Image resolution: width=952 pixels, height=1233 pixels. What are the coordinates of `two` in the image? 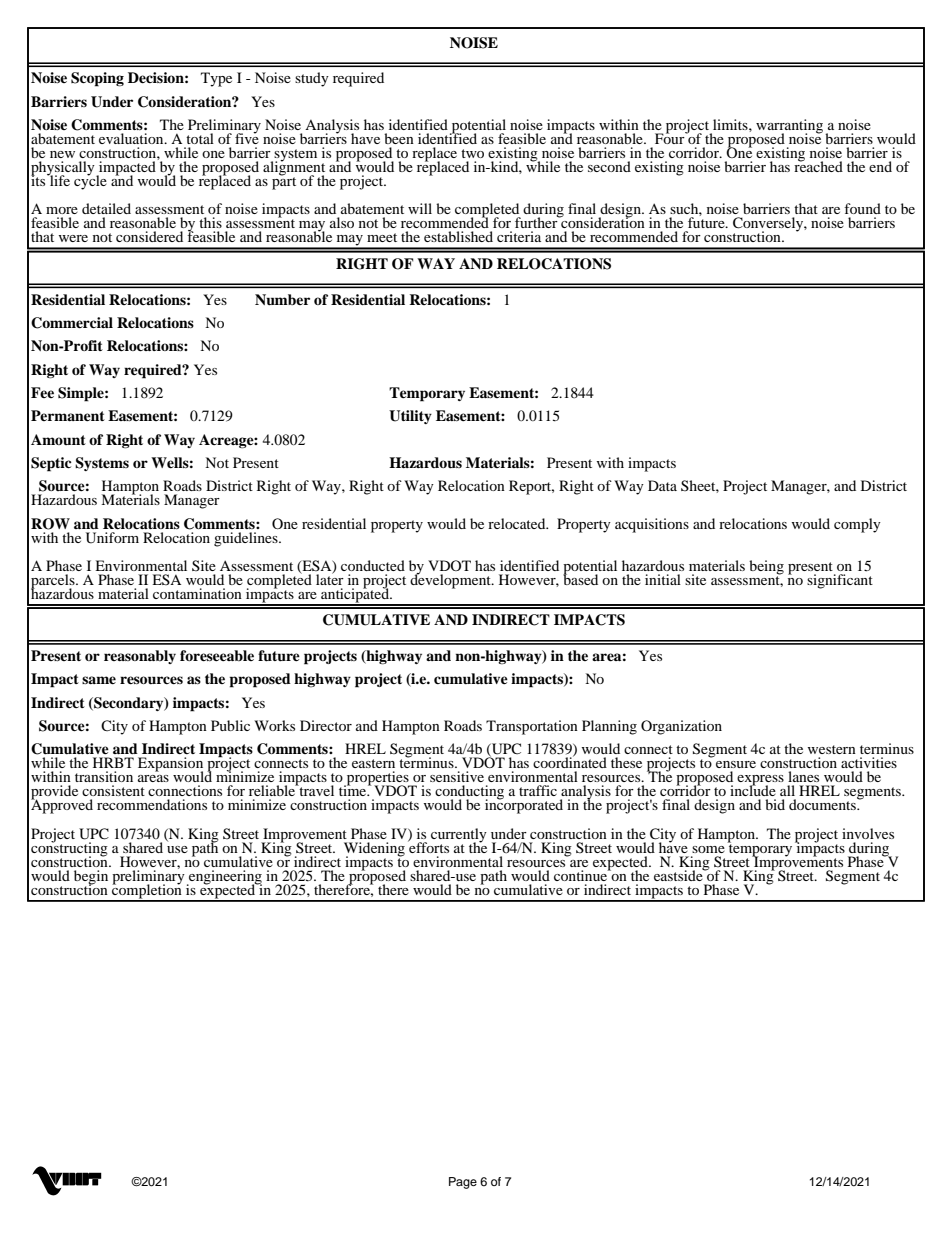 It's located at (472, 153).
